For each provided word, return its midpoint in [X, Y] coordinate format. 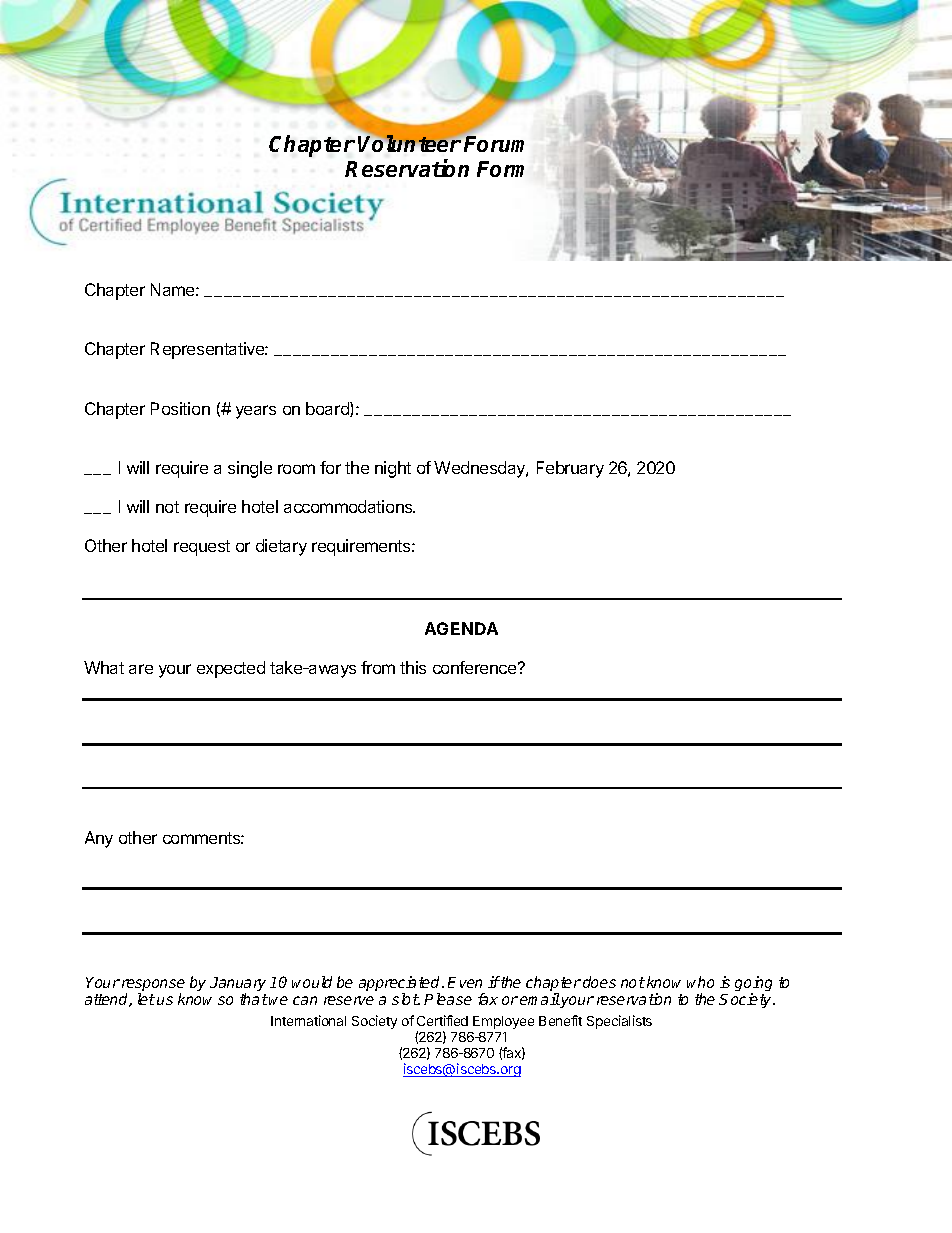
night [393, 469]
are [141, 669]
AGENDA [461, 628]
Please [448, 999]
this [413, 667]
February [570, 469]
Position [180, 408]
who [700, 982]
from [378, 667]
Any [99, 839]
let [146, 999]
